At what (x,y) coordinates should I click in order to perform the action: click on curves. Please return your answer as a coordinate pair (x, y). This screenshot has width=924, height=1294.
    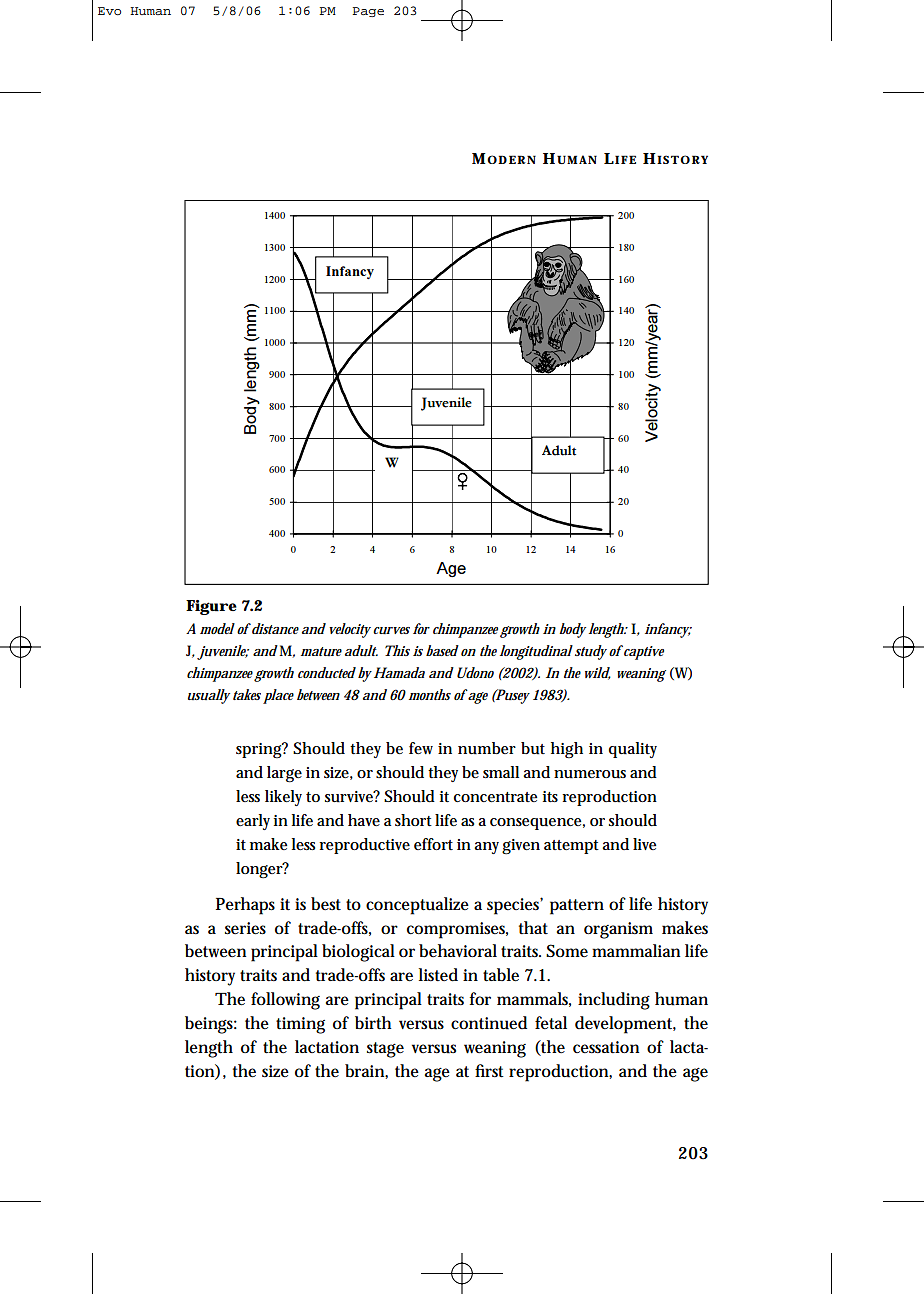
    Looking at the image, I should click on (391, 631).
